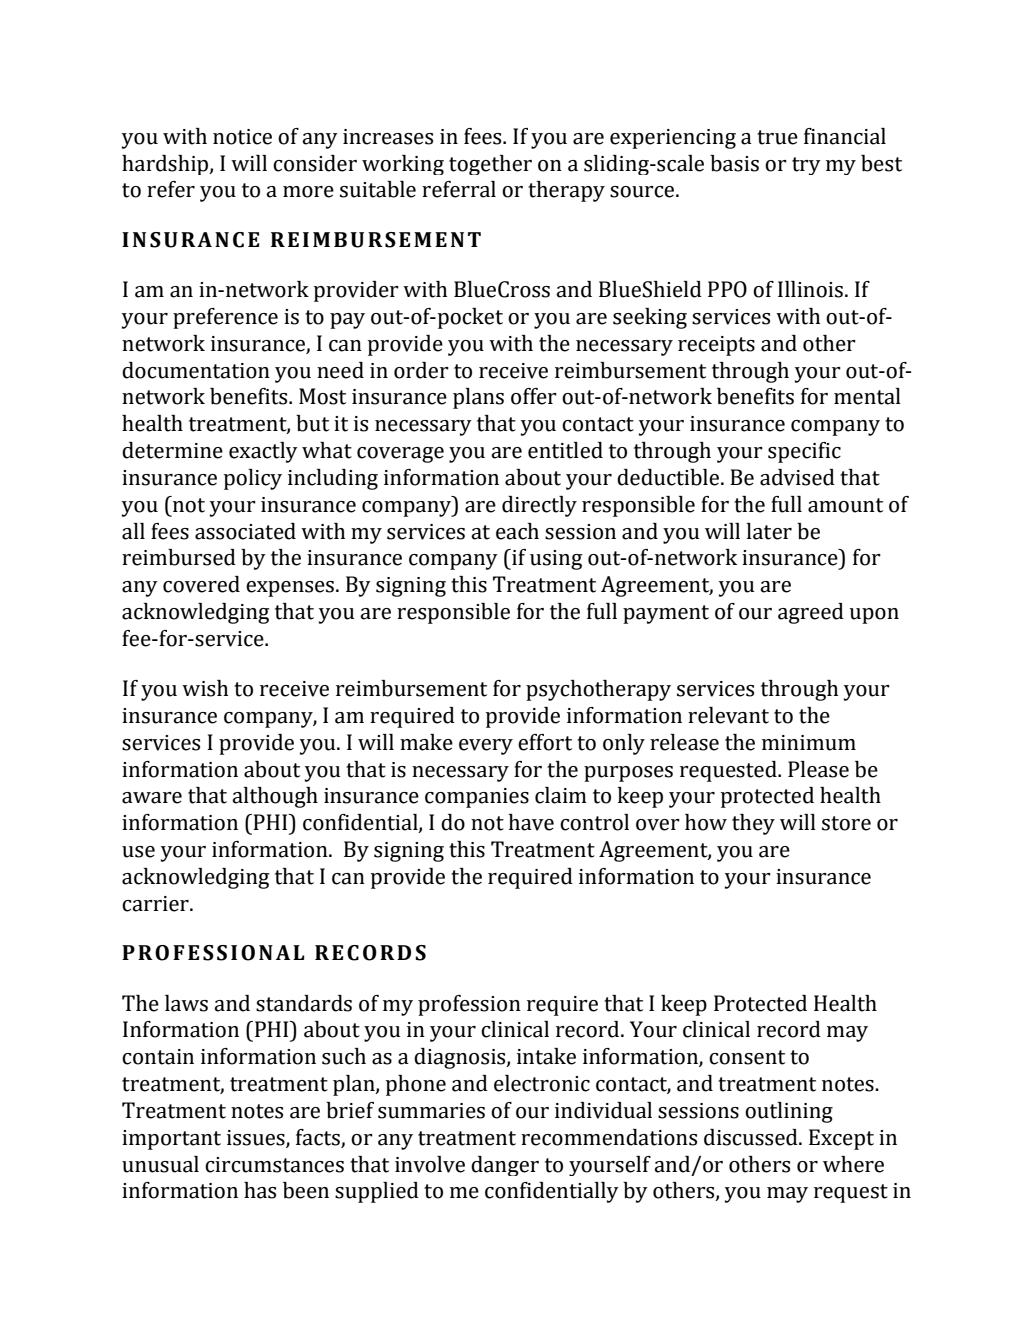 The image size is (1036, 1341). Describe the element at coordinates (545, 742) in the image. I see `effort` at that location.
